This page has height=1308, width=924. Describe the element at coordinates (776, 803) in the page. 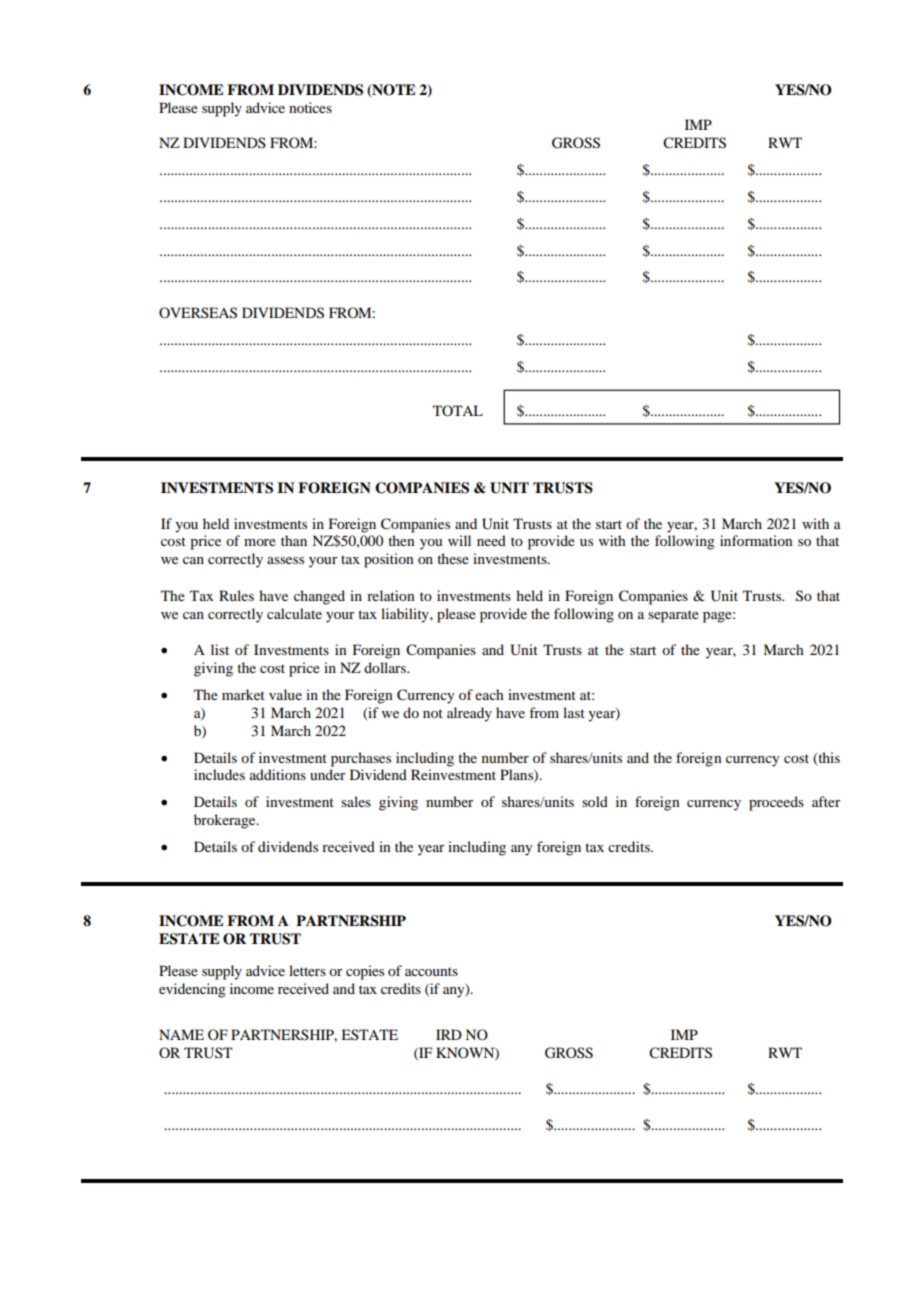

I see `proceeds` at that location.
